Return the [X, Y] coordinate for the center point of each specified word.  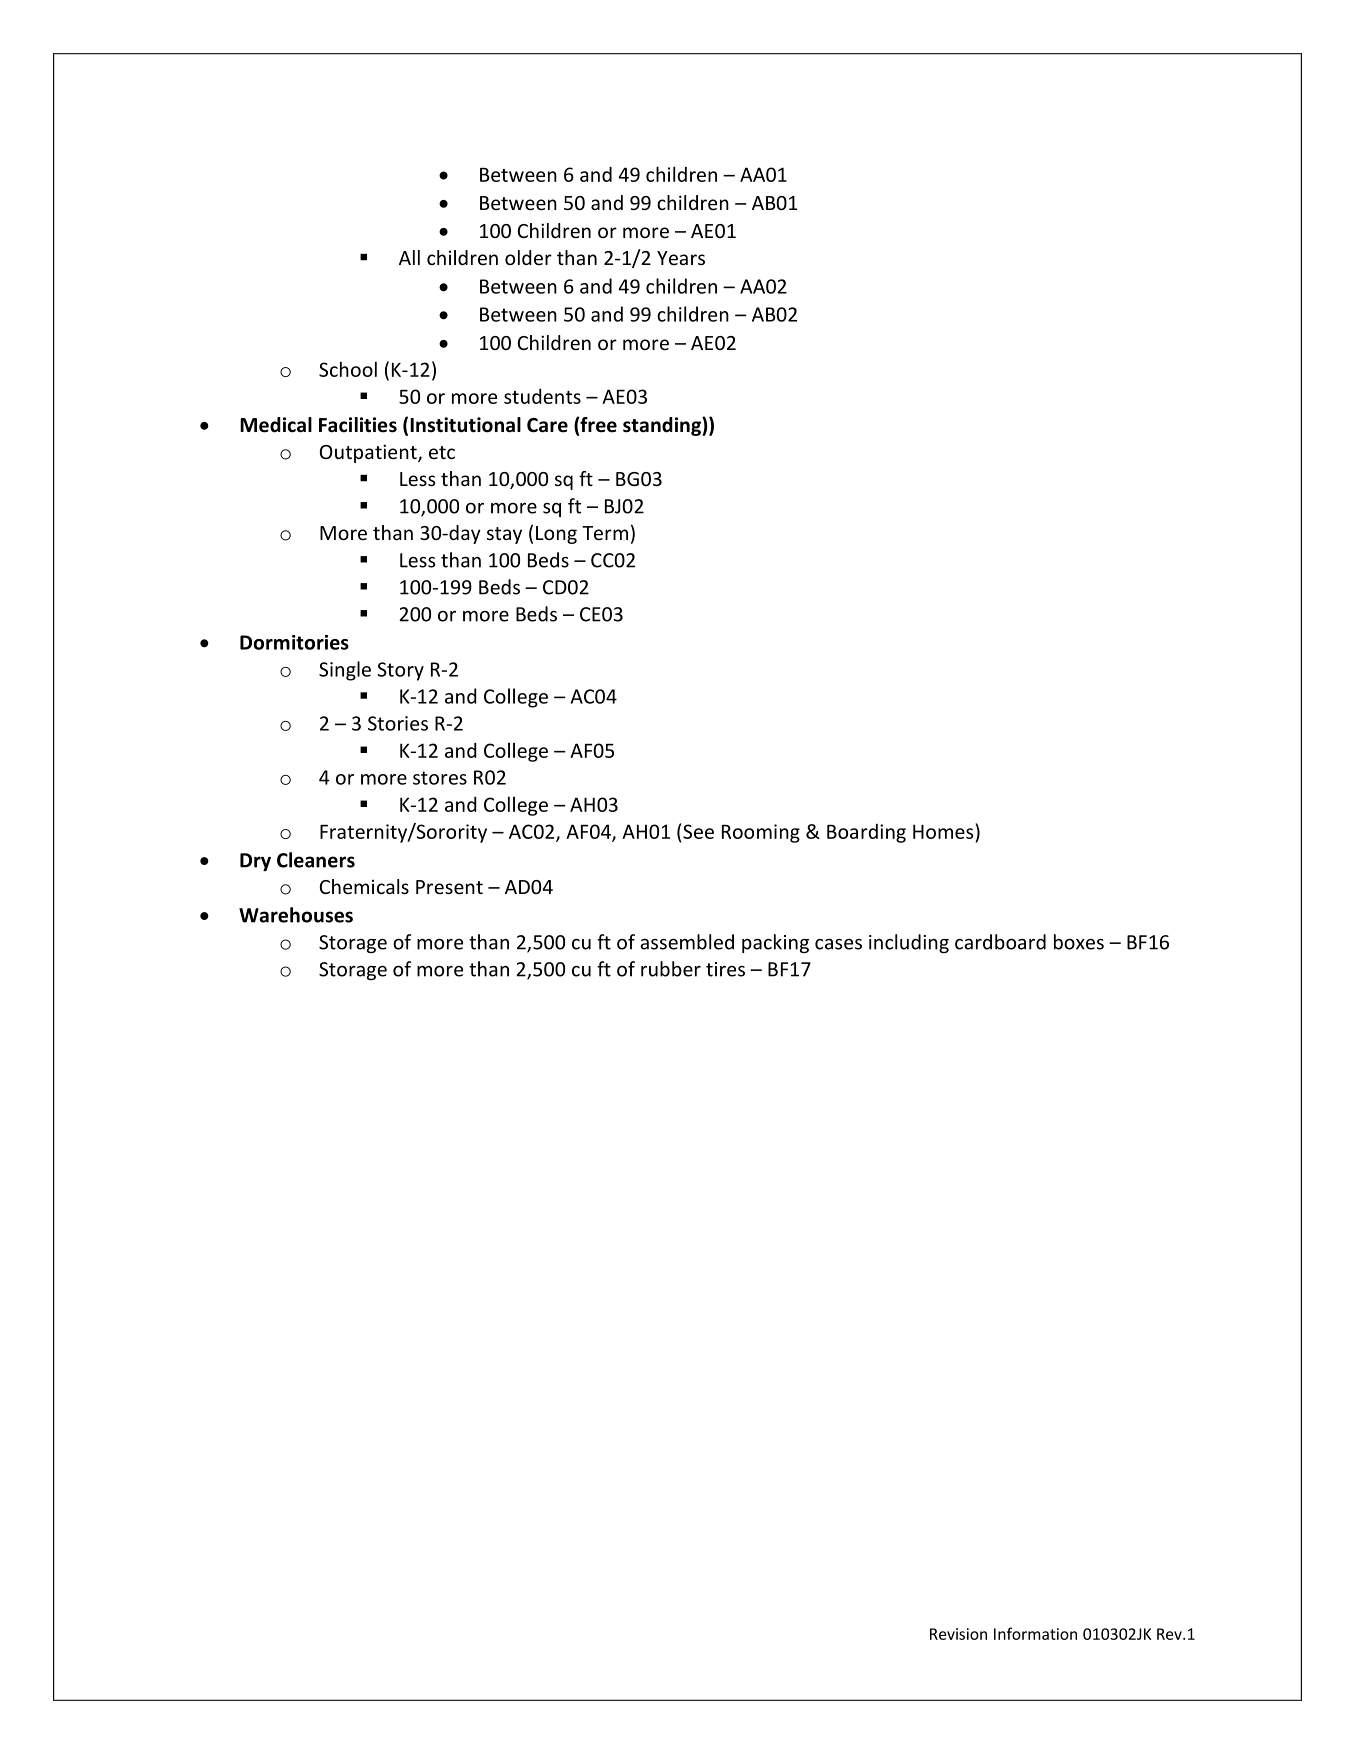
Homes [943, 831]
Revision [958, 1634]
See [698, 831]
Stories [398, 723]
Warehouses [296, 915]
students [542, 396]
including [909, 943]
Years [681, 258]
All [409, 257]
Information [1035, 1633]
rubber [671, 969]
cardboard [1000, 942]
